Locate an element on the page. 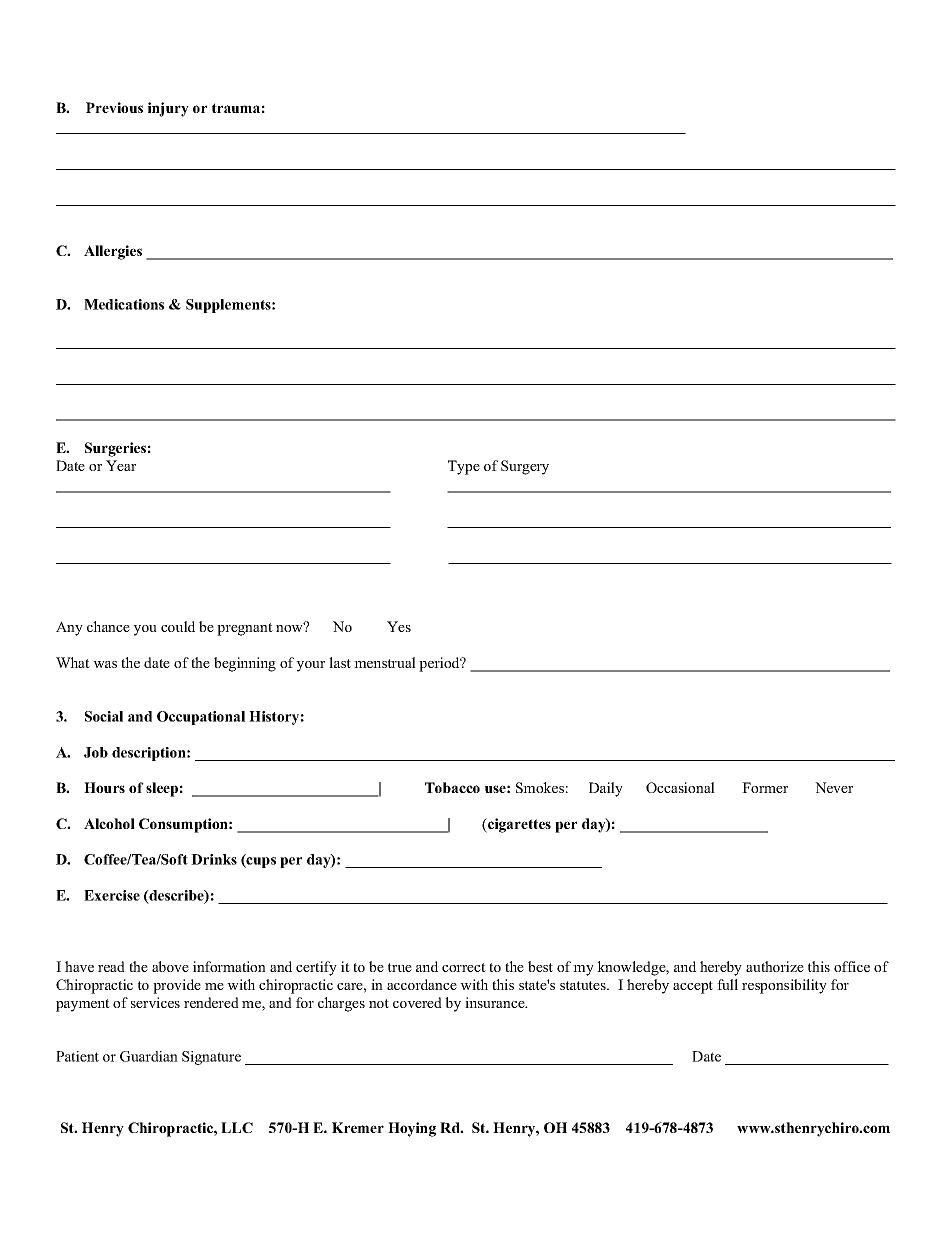 The image size is (952, 1233). Guardian is located at coordinates (149, 1056).
